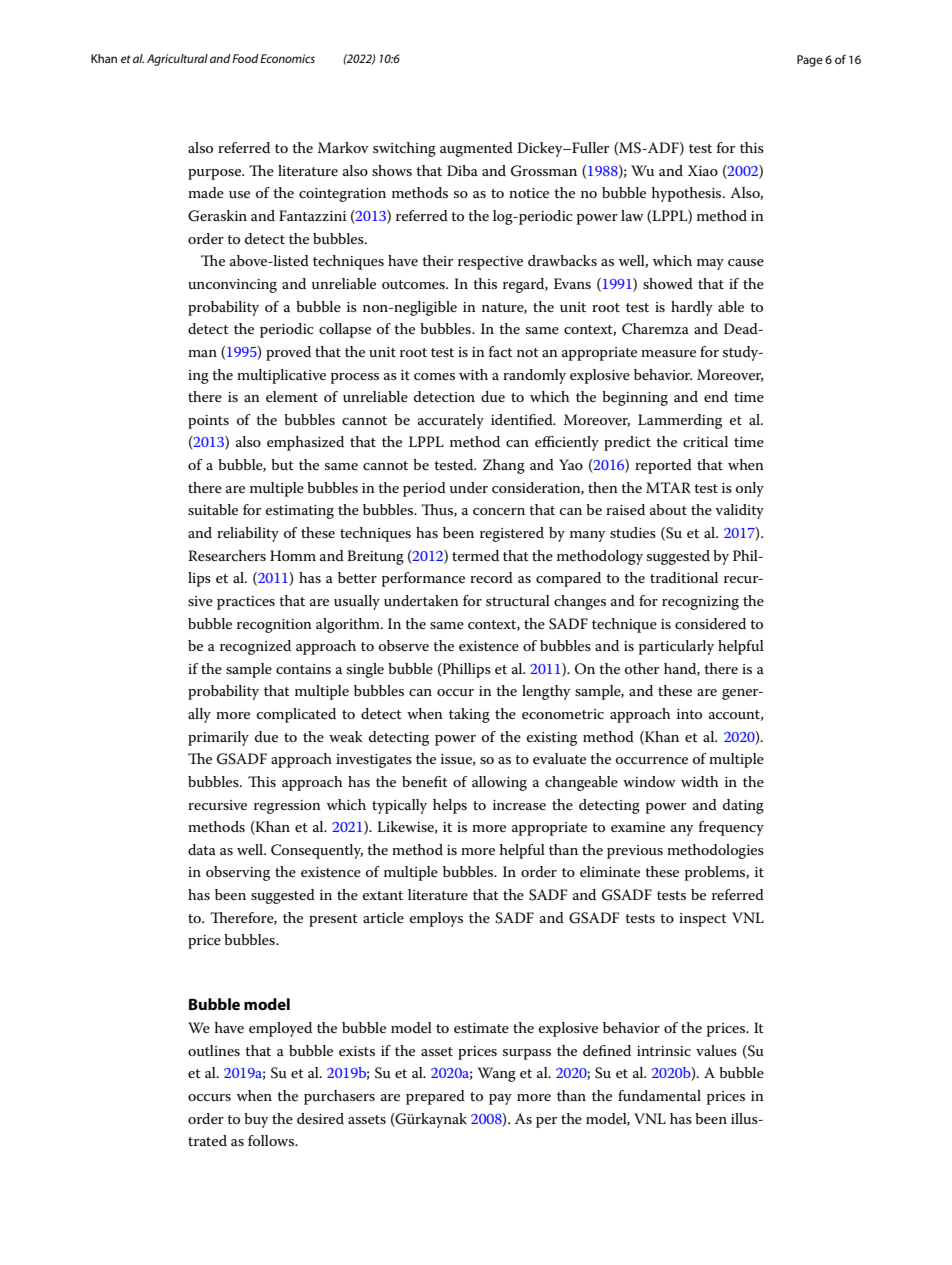 This screenshot has height=1265, width=952. What do you see at coordinates (810, 61) in the screenshot?
I see `Page` at bounding box center [810, 61].
